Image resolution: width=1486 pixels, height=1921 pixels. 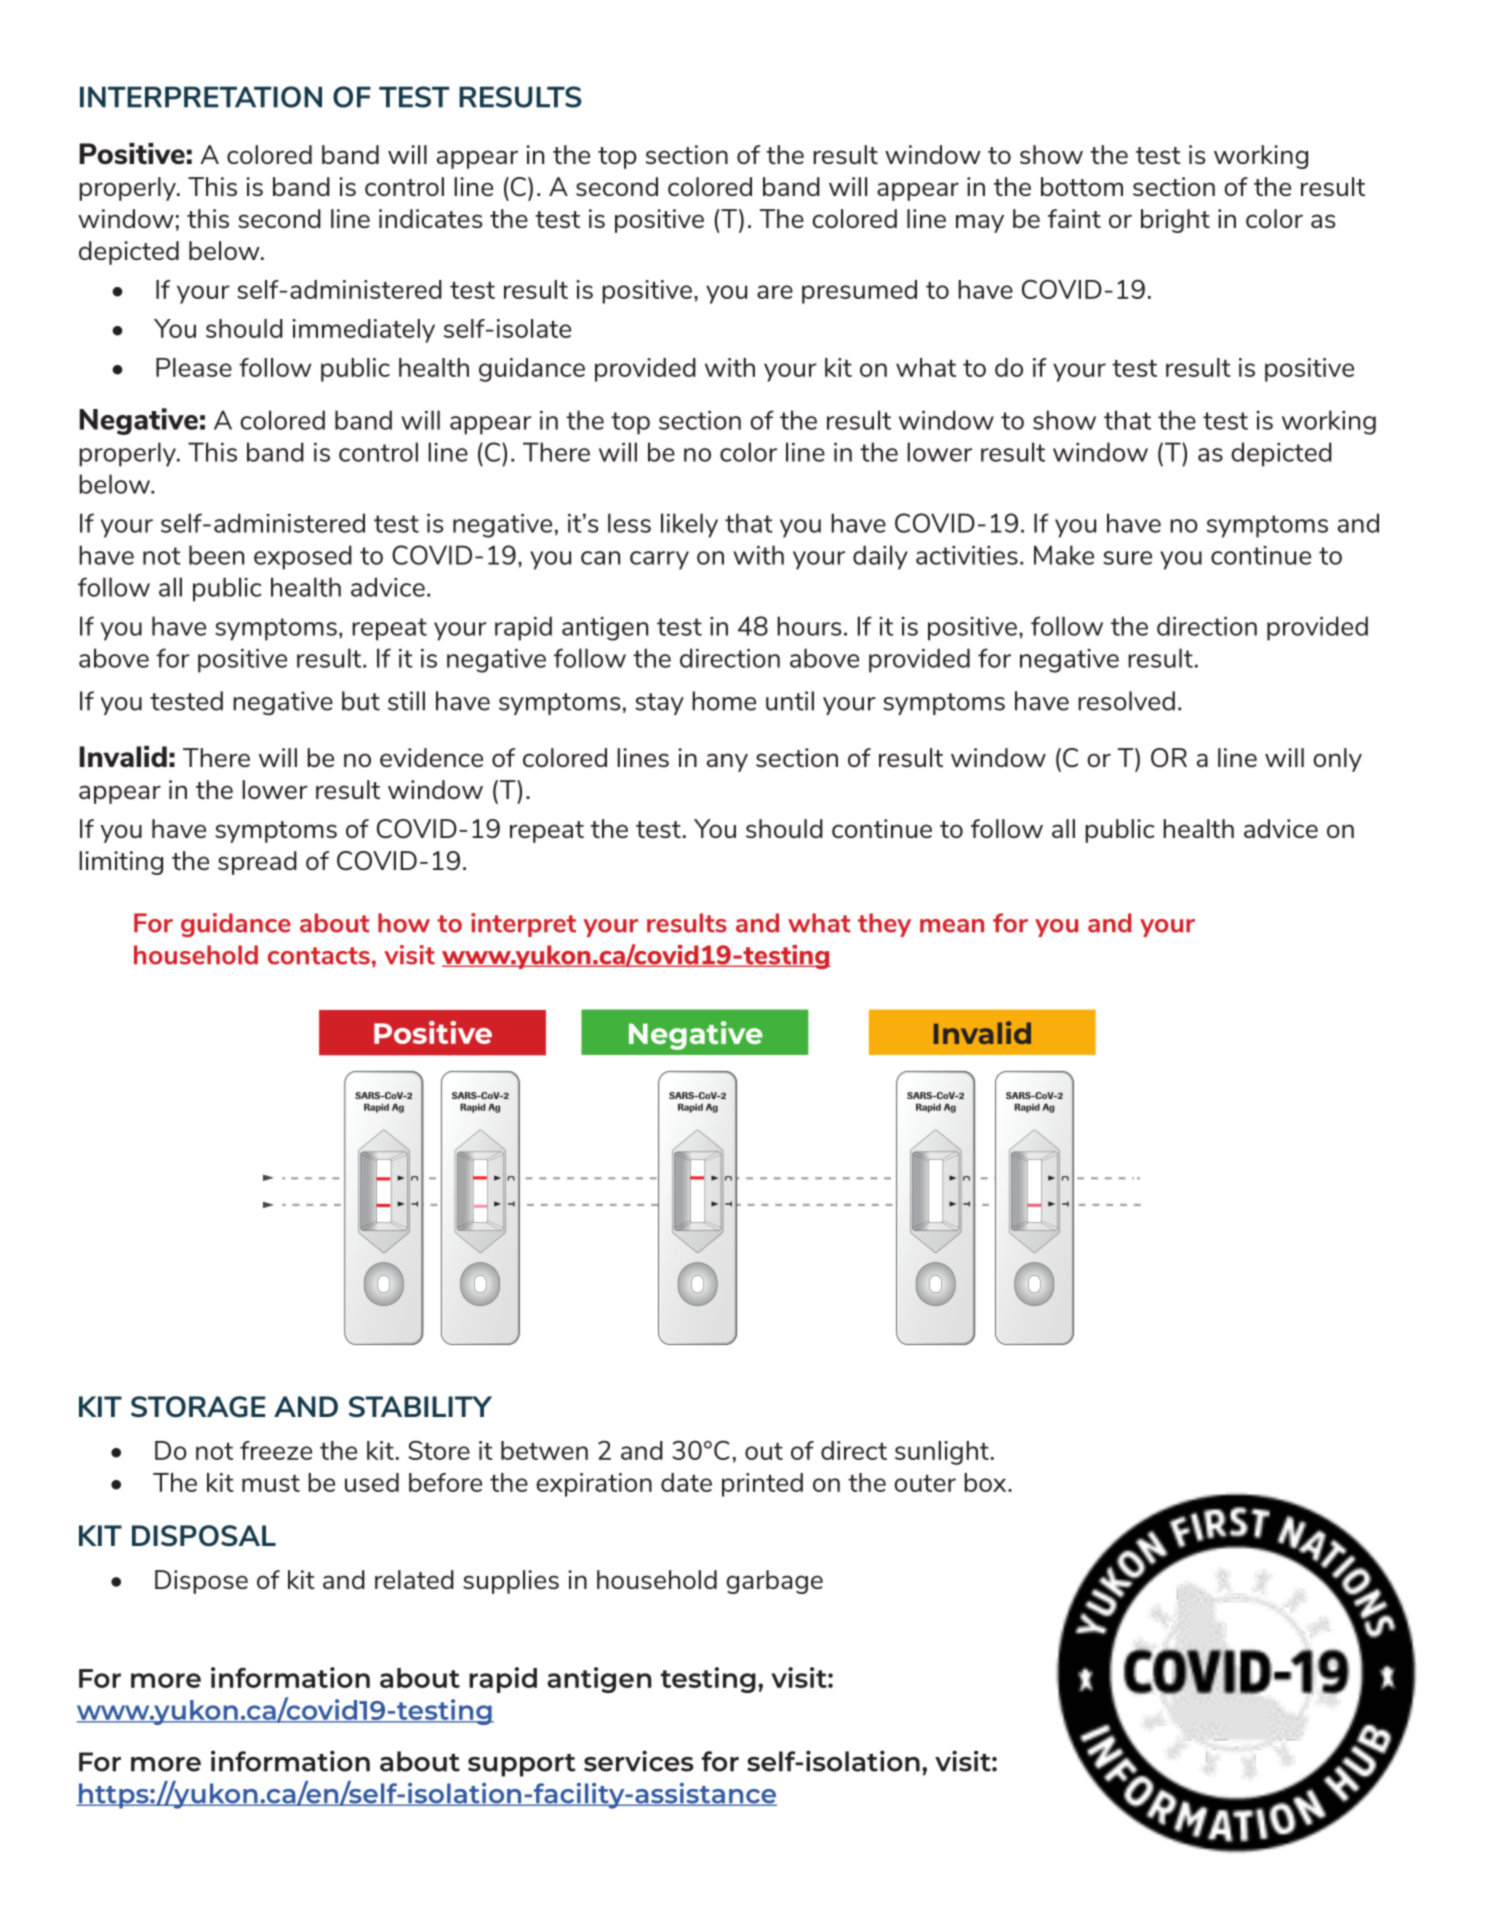 What do you see at coordinates (952, 926) in the screenshot?
I see `mean` at bounding box center [952, 926].
